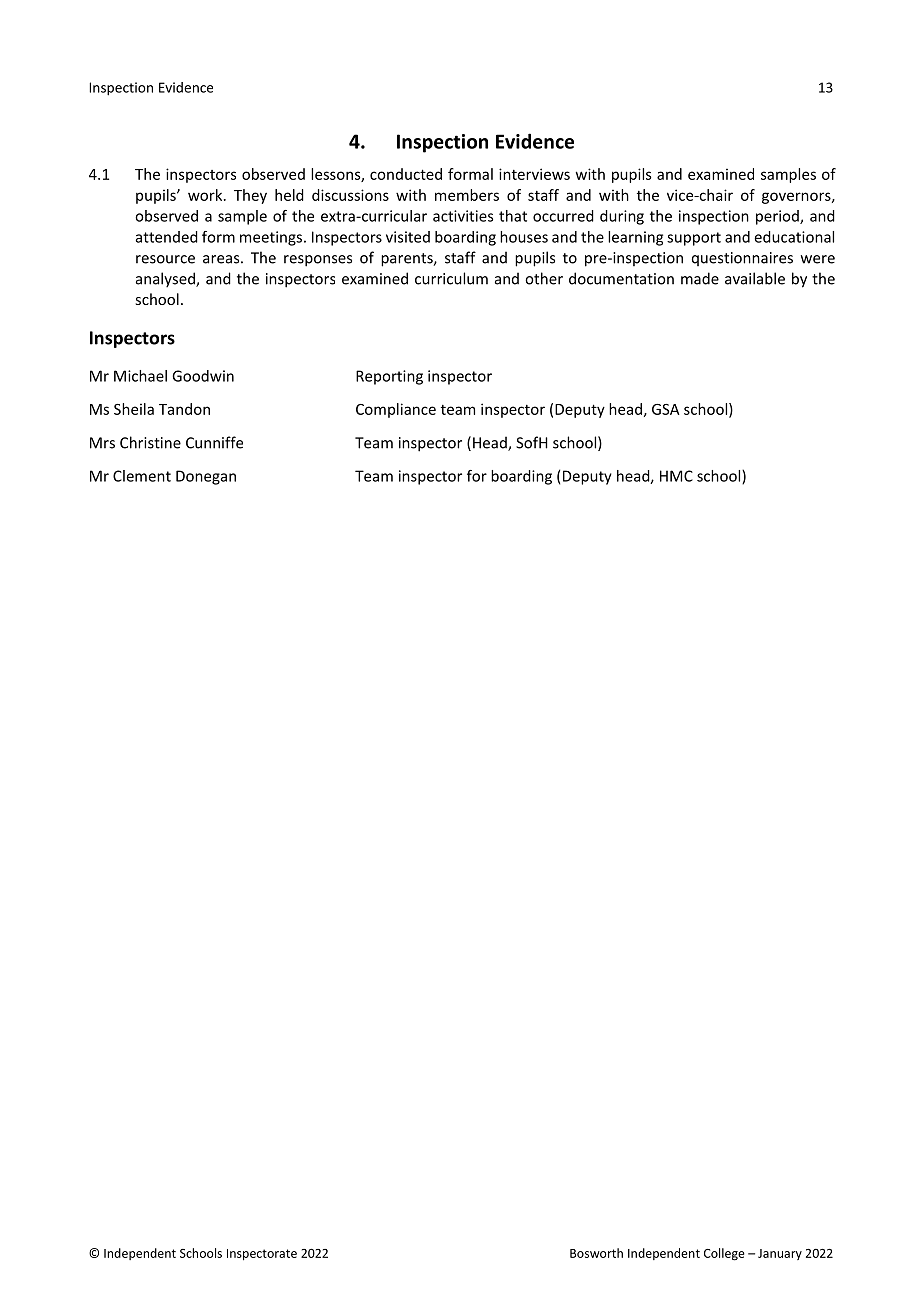 The height and width of the document is (1308, 924). I want to click on period, so click(778, 217).
